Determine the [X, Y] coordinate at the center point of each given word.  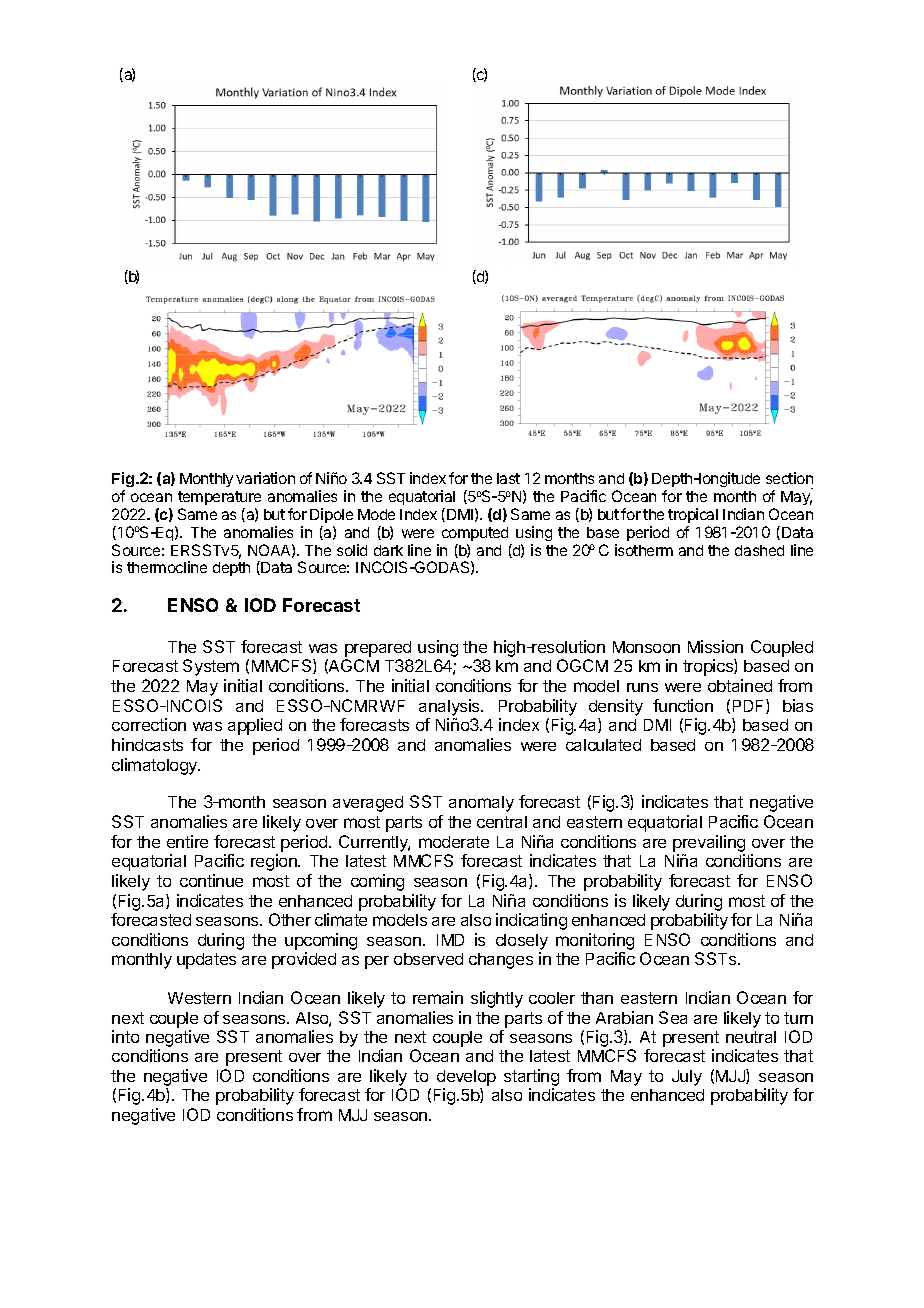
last [508, 478]
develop [466, 1078]
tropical [693, 515]
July [687, 1078]
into [125, 1036]
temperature [219, 498]
